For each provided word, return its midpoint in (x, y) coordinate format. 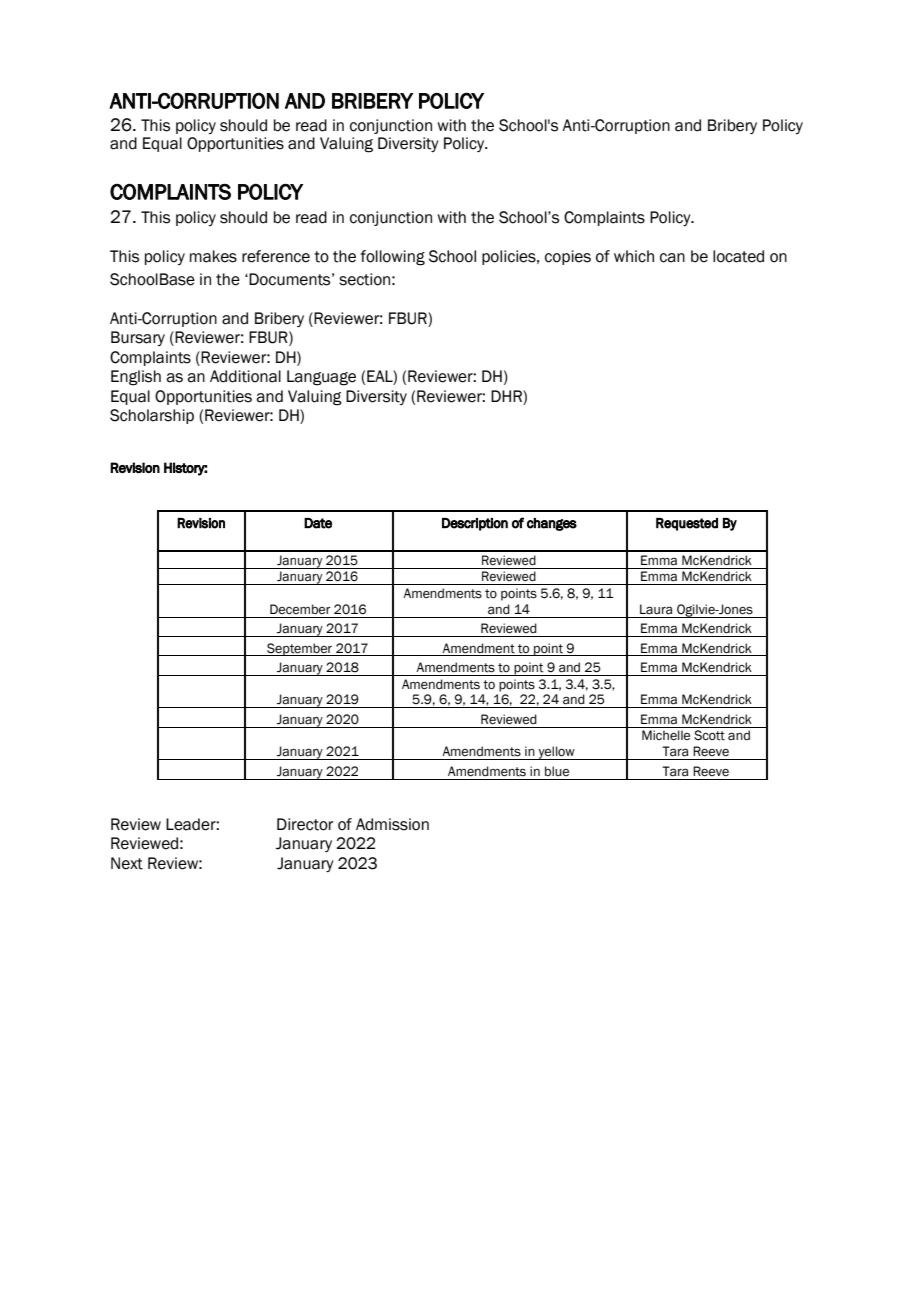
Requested (687, 524)
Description (475, 524)
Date (318, 523)
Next (127, 863)
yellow (556, 753)
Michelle (666, 735)
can (672, 258)
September (300, 649)
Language (321, 378)
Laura (656, 609)
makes (213, 256)
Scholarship (152, 416)
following (392, 258)
